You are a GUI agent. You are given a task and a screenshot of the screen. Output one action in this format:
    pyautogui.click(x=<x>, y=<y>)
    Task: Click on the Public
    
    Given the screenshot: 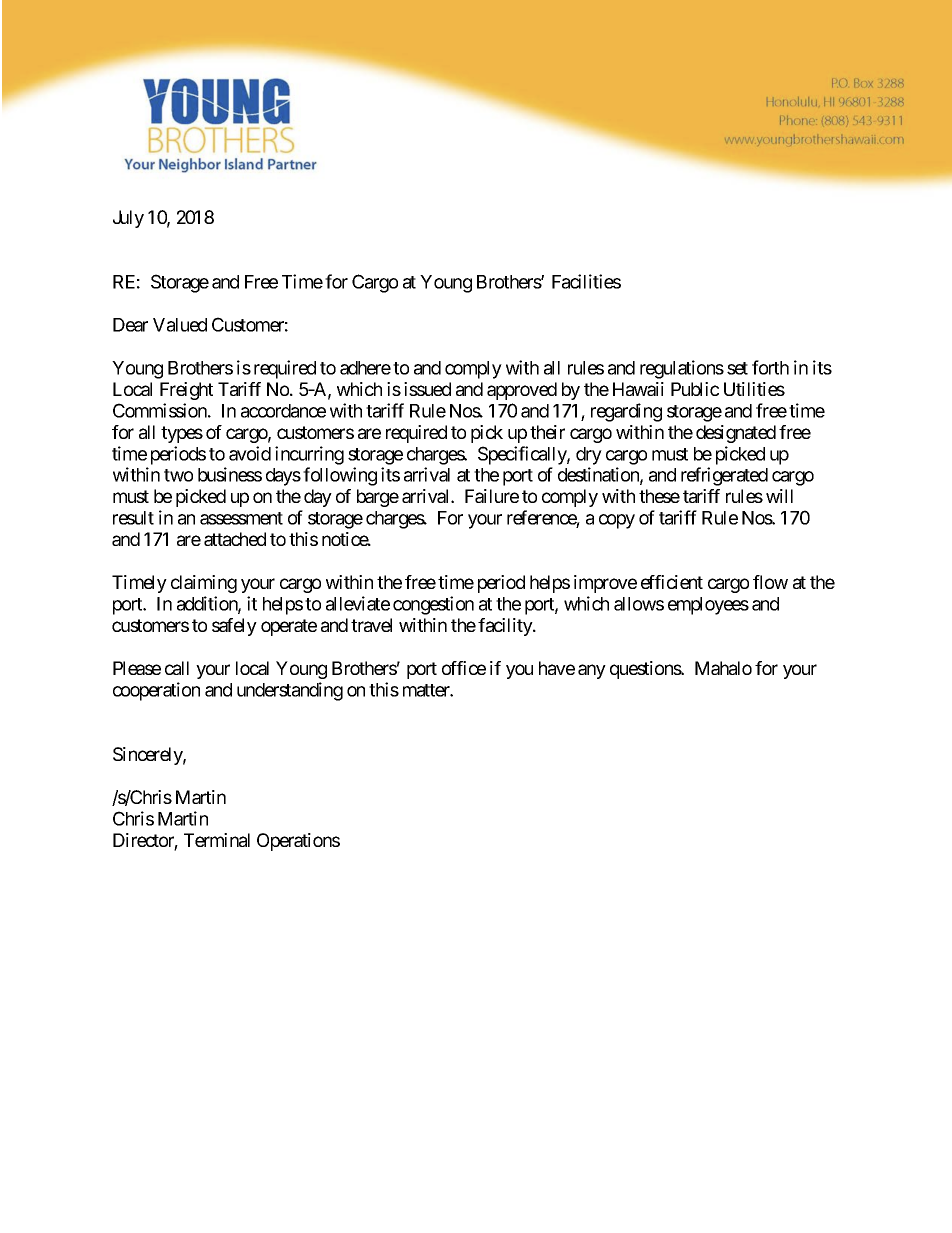 What is the action you would take?
    pyautogui.click(x=695, y=389)
